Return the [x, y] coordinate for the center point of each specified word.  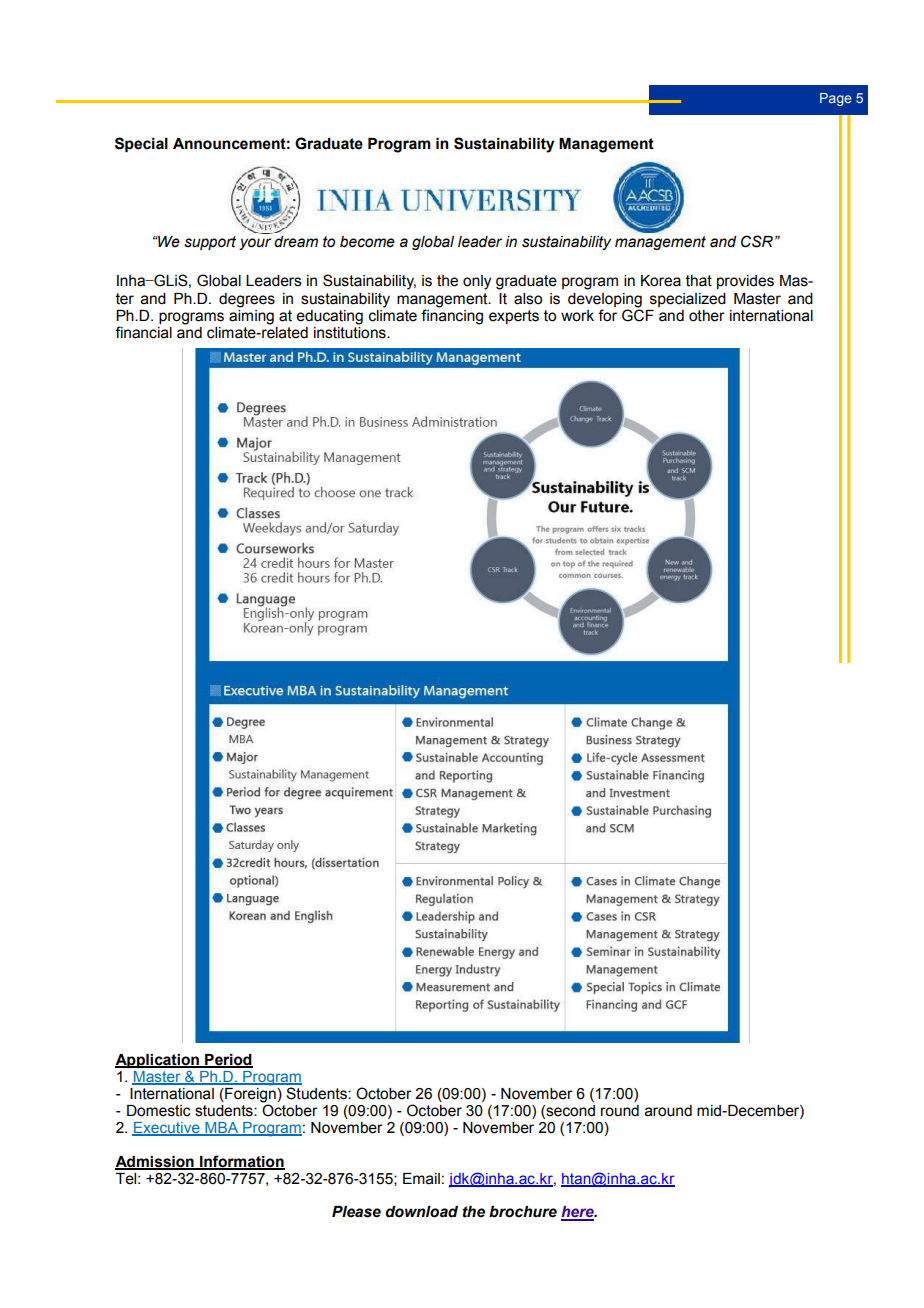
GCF [638, 314]
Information [241, 1162]
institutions [351, 331]
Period [228, 1061]
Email [421, 1179]
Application [158, 1062]
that [699, 281]
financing [452, 316]
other [707, 316]
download [422, 1212]
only [477, 282]
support [210, 243]
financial [143, 332]
